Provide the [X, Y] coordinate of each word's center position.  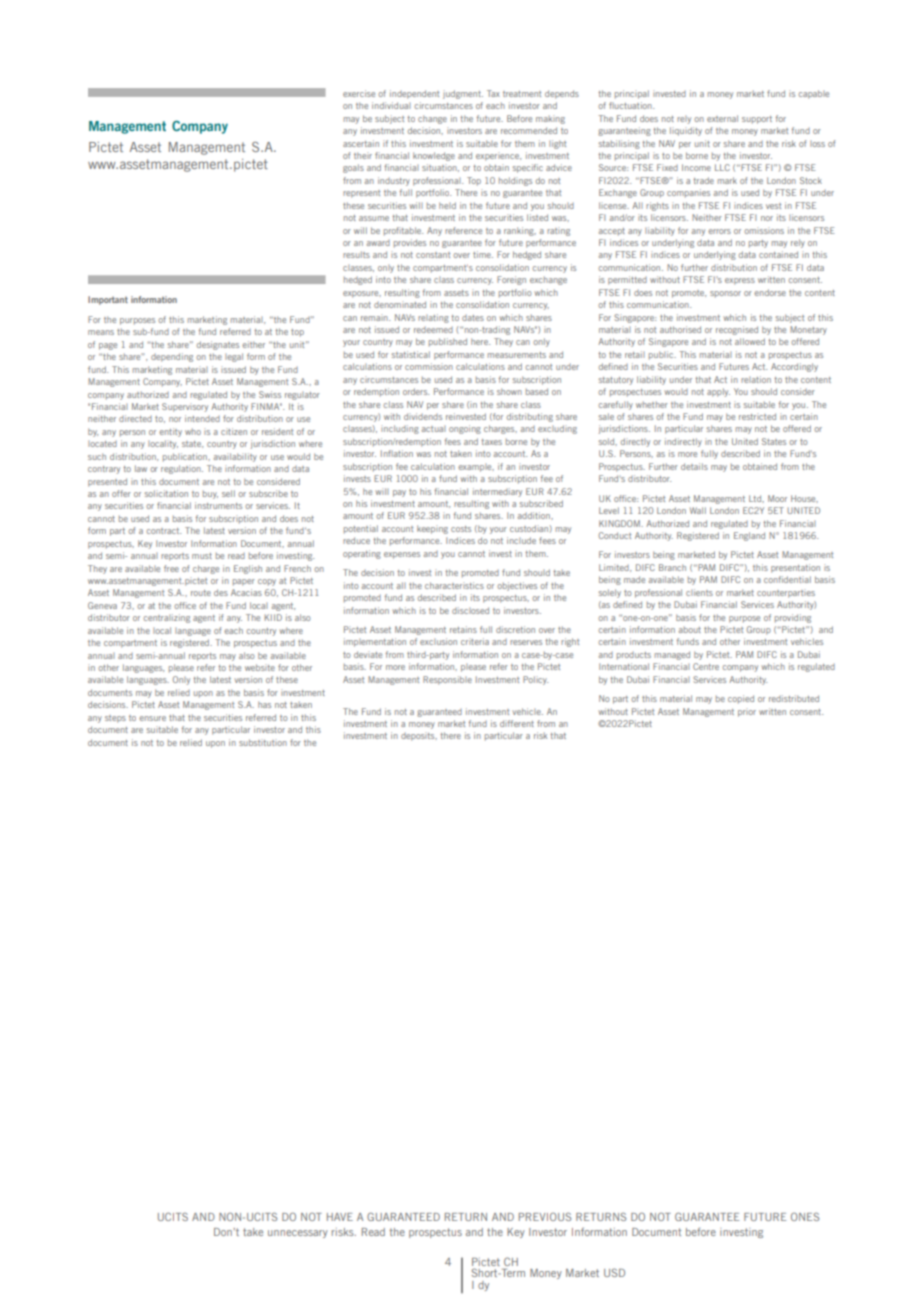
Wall [698, 510]
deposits [419, 736]
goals [353, 168]
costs [461, 529]
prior [747, 712]
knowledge [434, 156]
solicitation [166, 493]
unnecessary [298, 1234]
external [722, 118]
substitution [263, 742]
